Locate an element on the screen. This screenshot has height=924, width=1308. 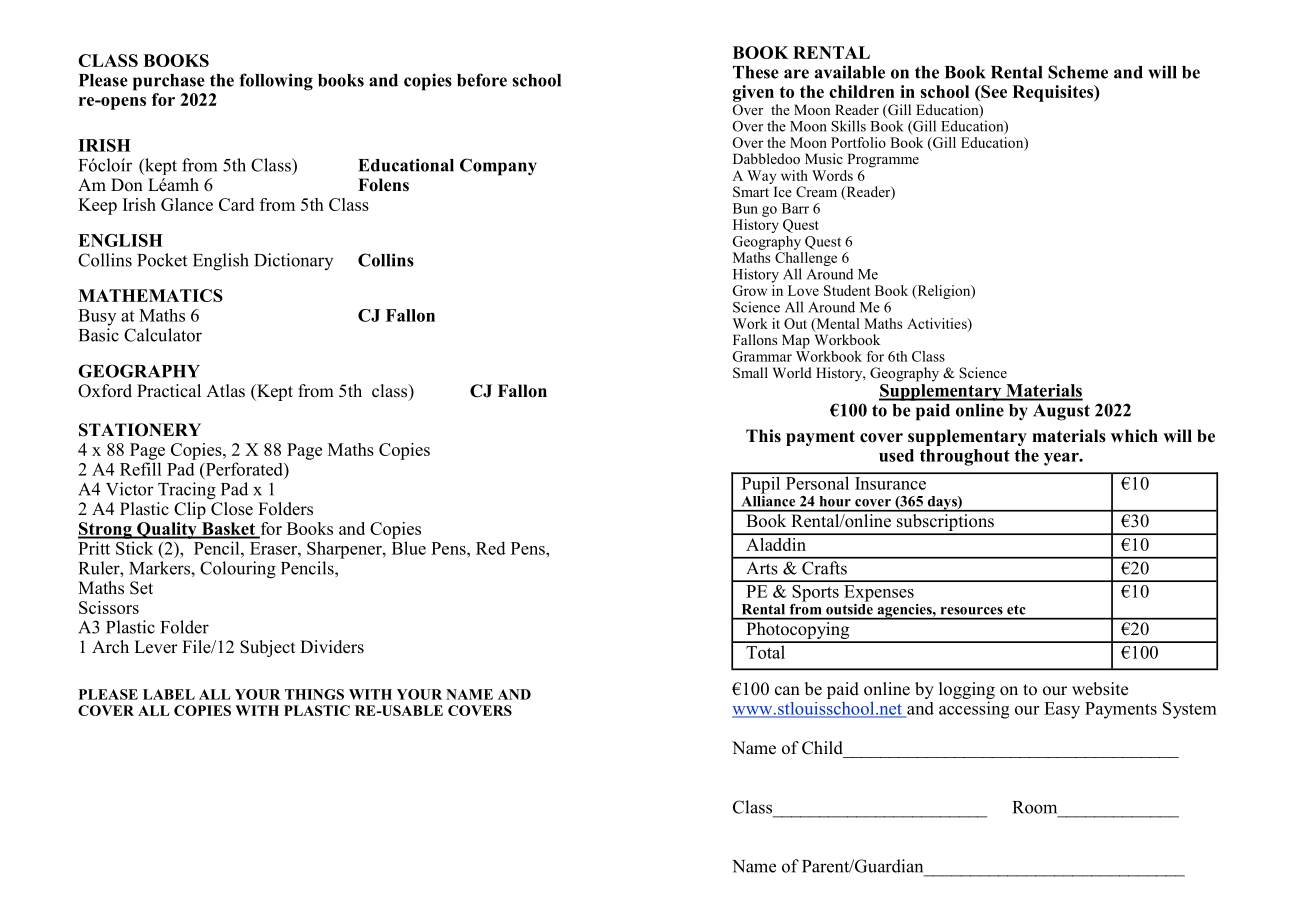
Scheme is located at coordinates (1078, 72).
